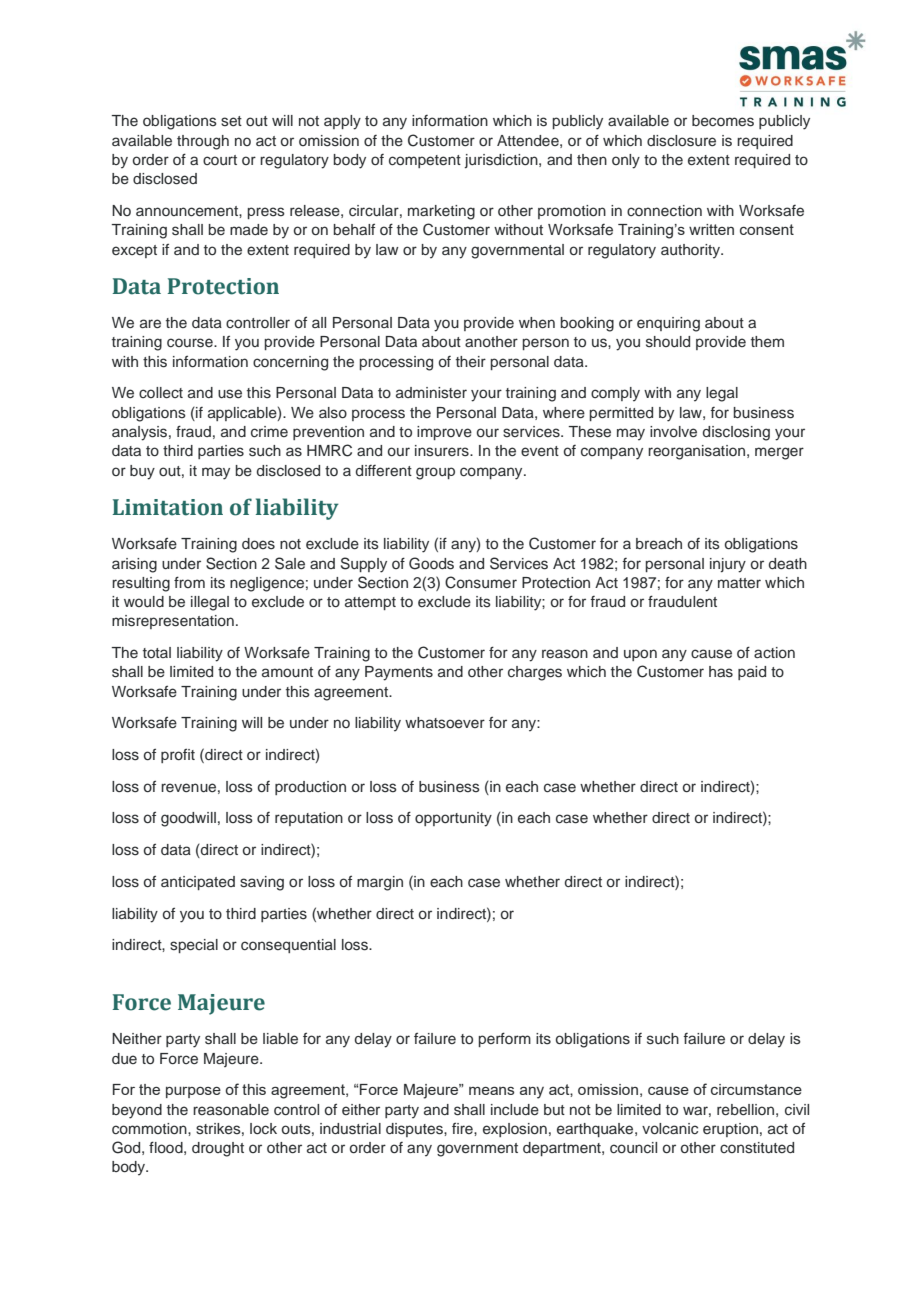  Describe the element at coordinates (681, 141) in the document. I see `disclosure` at that location.
